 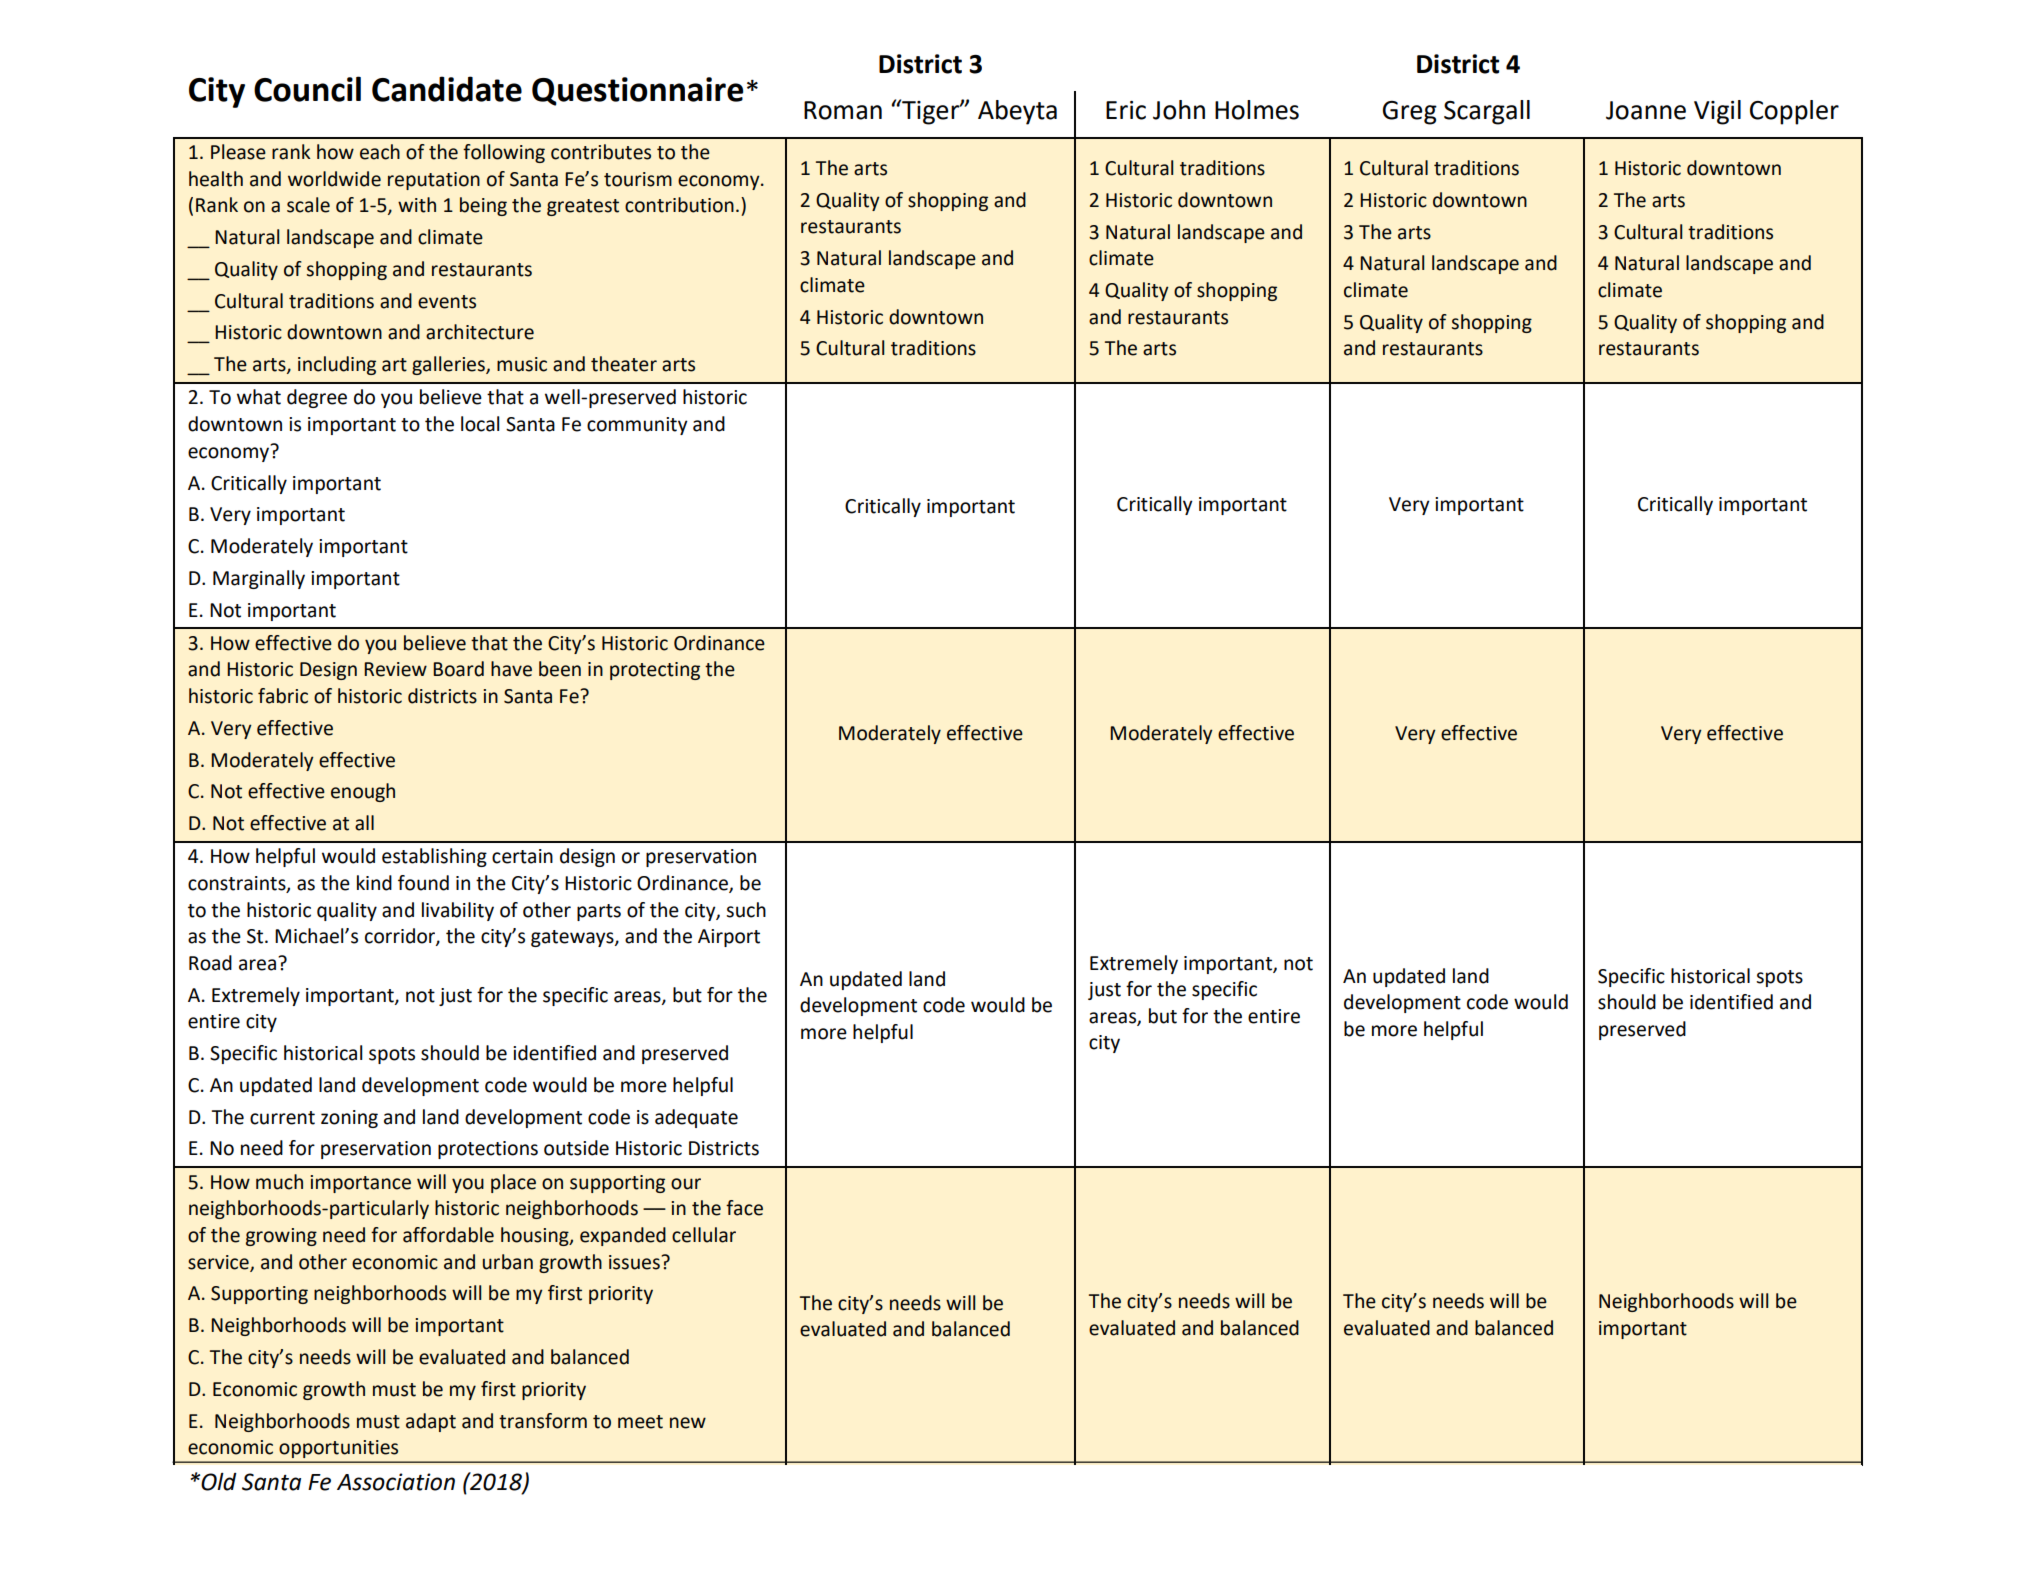 I want to click on such, so click(x=746, y=910).
